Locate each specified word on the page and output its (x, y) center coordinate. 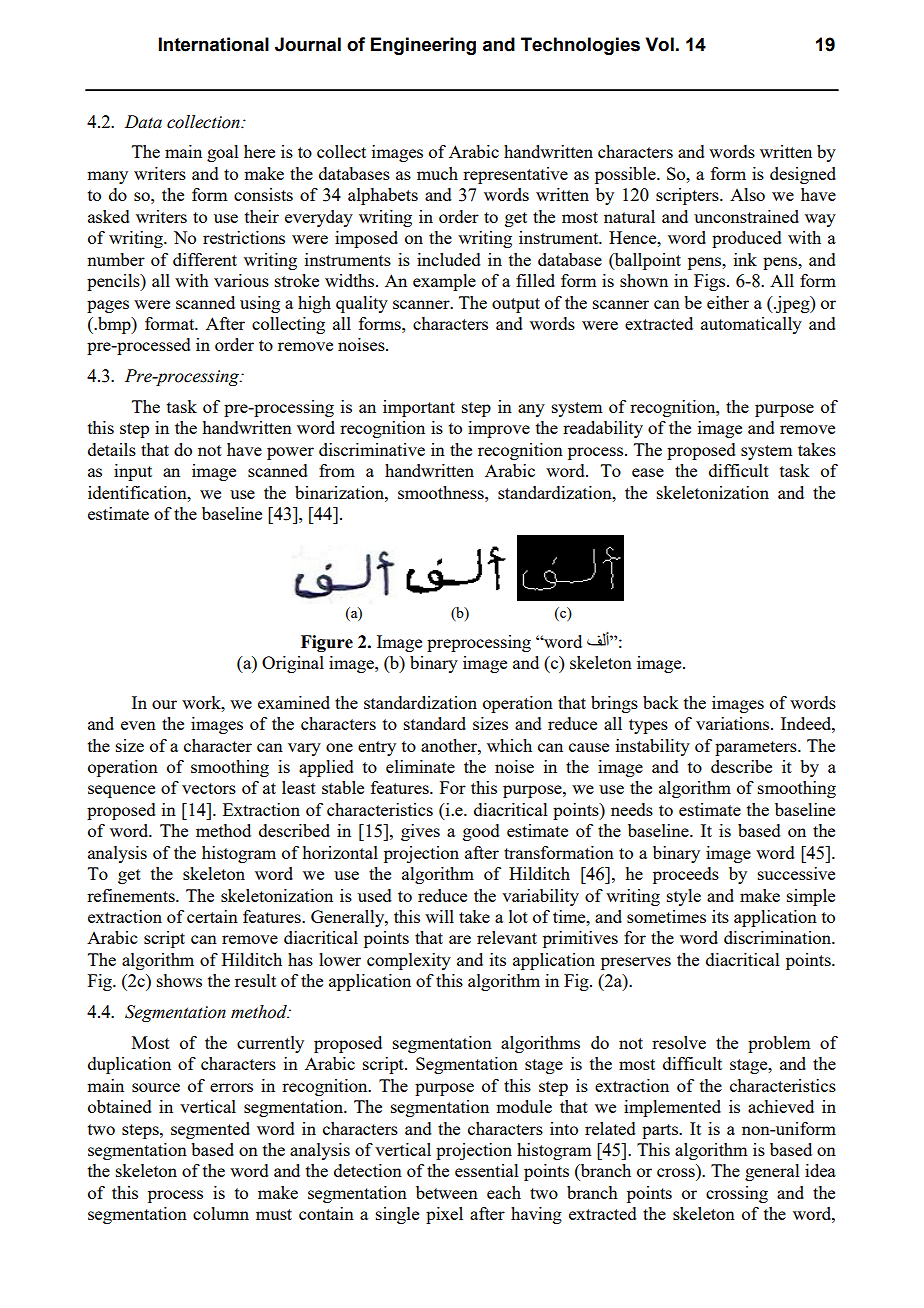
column (221, 1213)
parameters (757, 748)
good (481, 832)
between (447, 1192)
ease (648, 472)
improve (499, 429)
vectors (209, 788)
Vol (660, 44)
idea (820, 1170)
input (133, 472)
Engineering (423, 46)
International (214, 44)
